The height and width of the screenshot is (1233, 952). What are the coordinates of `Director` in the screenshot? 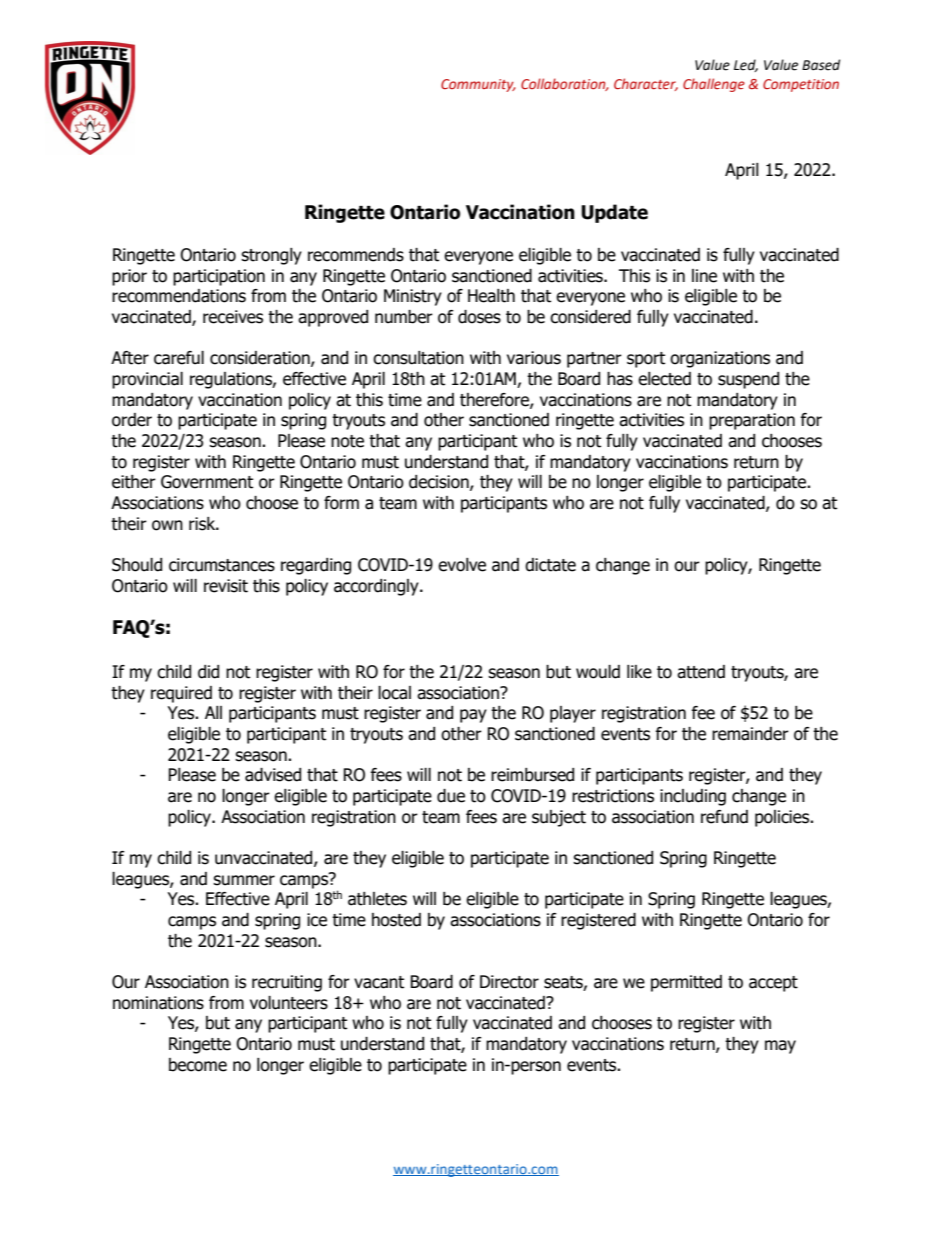 It's located at (509, 982).
